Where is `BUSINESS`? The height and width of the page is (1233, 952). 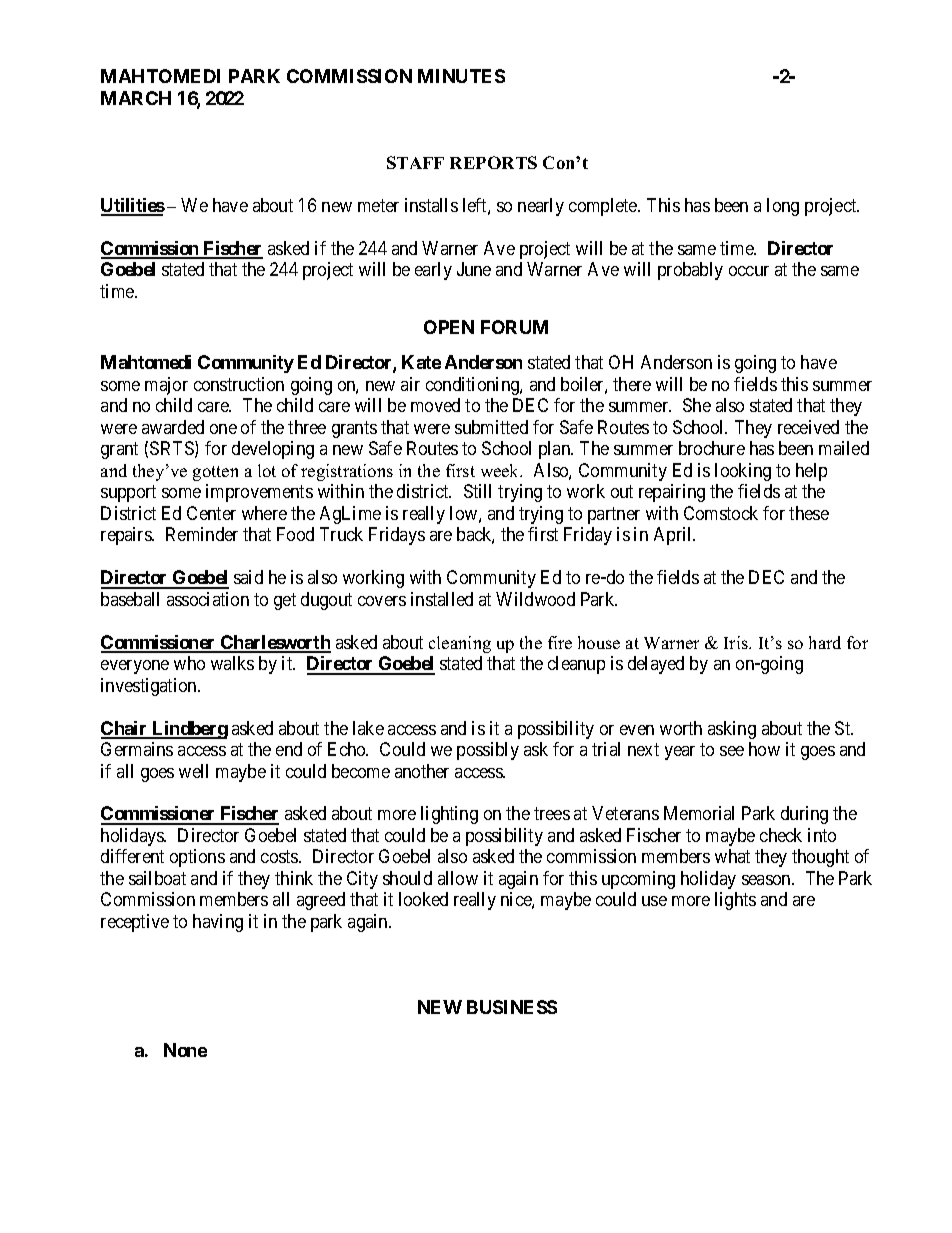
BUSINESS is located at coordinates (512, 1007).
